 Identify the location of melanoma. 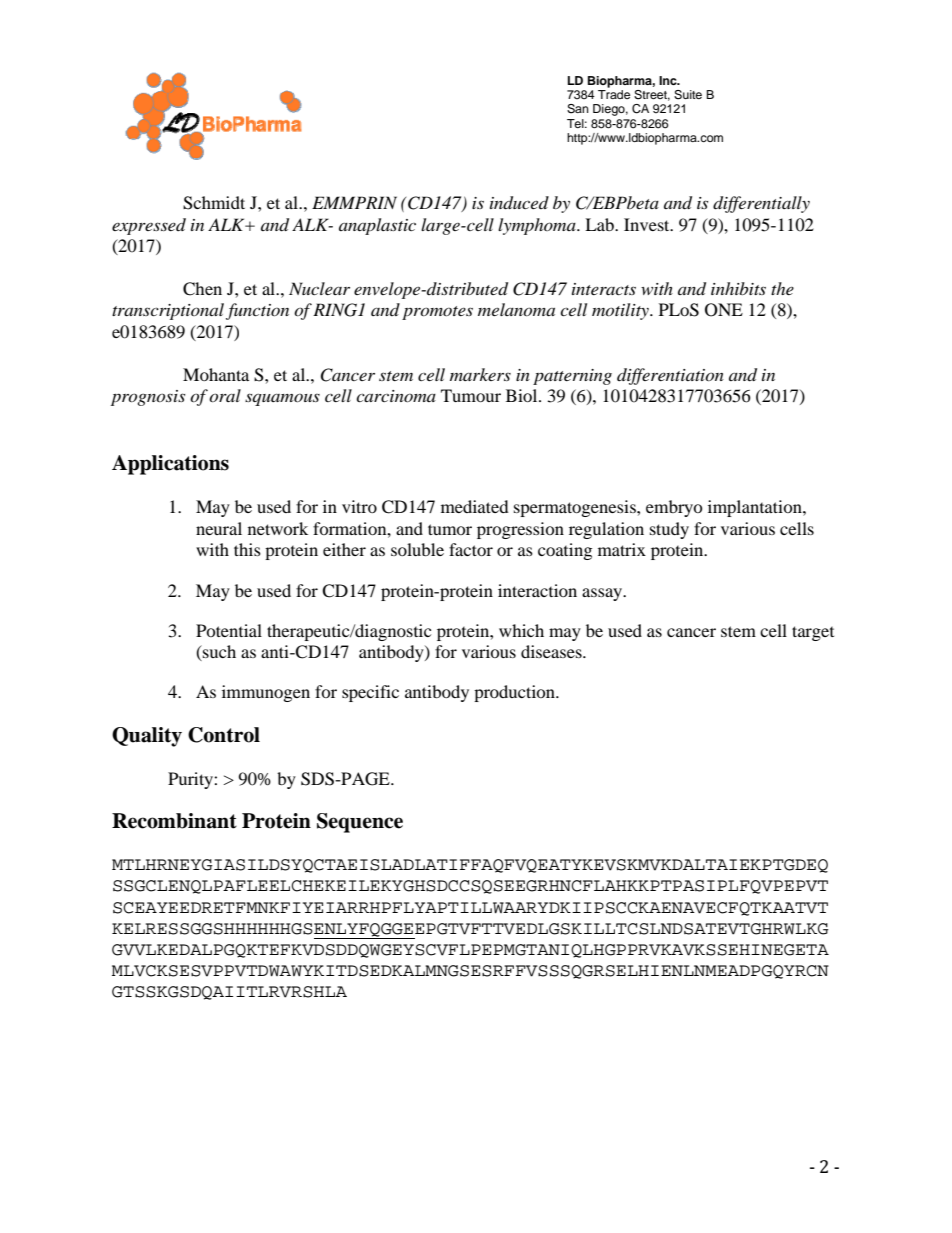
(516, 309).
